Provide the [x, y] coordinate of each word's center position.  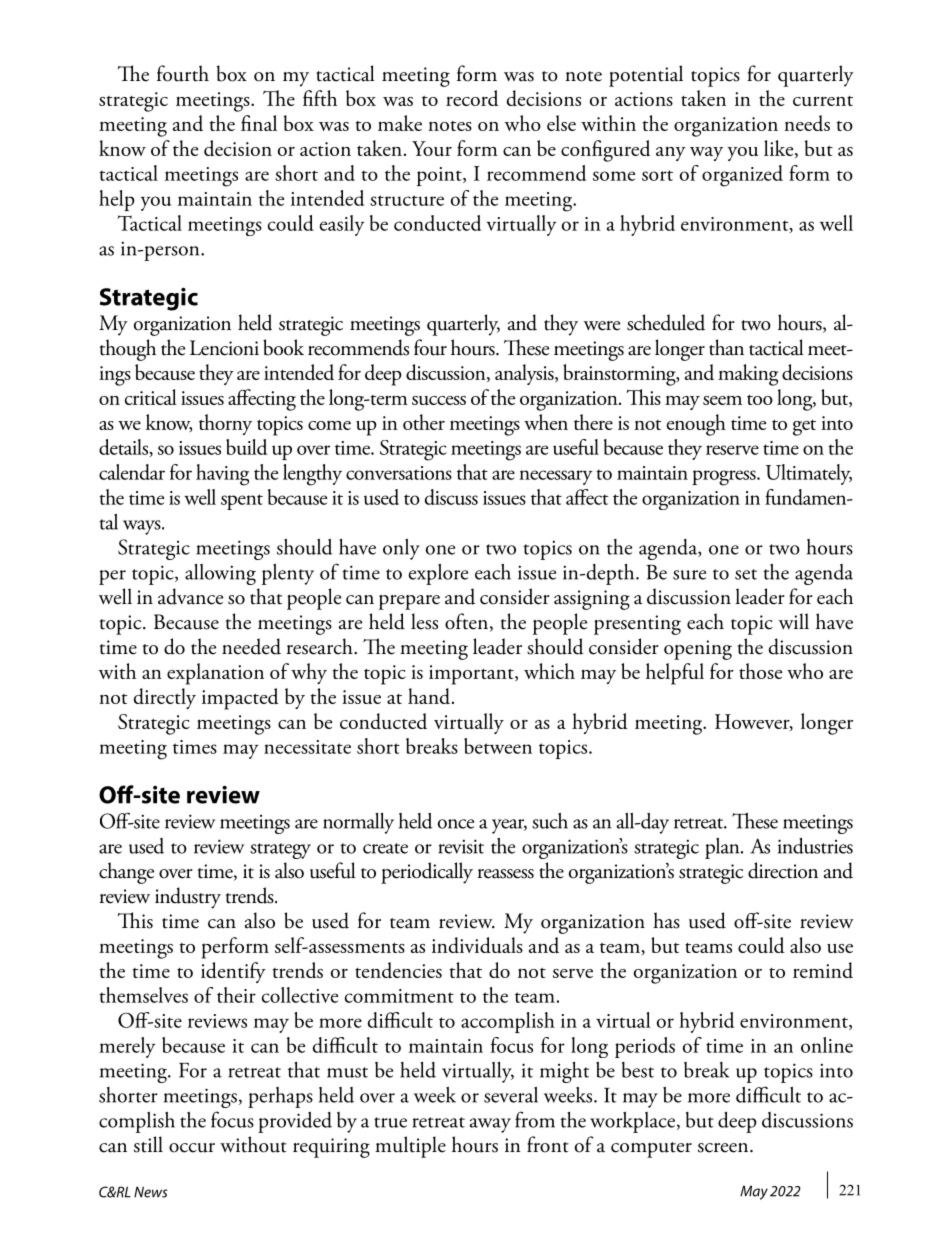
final [259, 123]
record [472, 98]
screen [724, 1148]
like [780, 149]
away [490, 1125]
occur [192, 1148]
